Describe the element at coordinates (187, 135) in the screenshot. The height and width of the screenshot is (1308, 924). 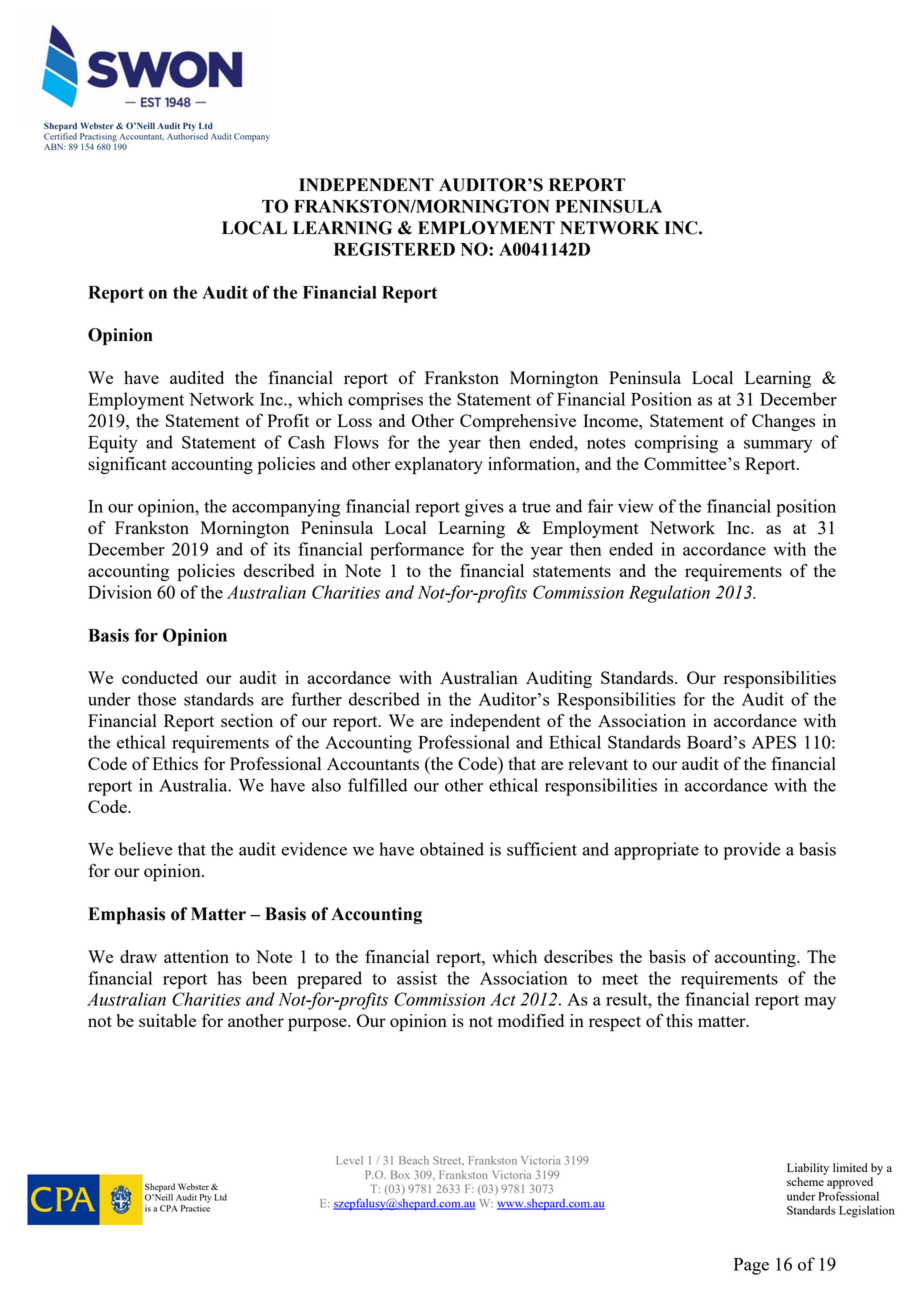
I see `Authorised` at that location.
